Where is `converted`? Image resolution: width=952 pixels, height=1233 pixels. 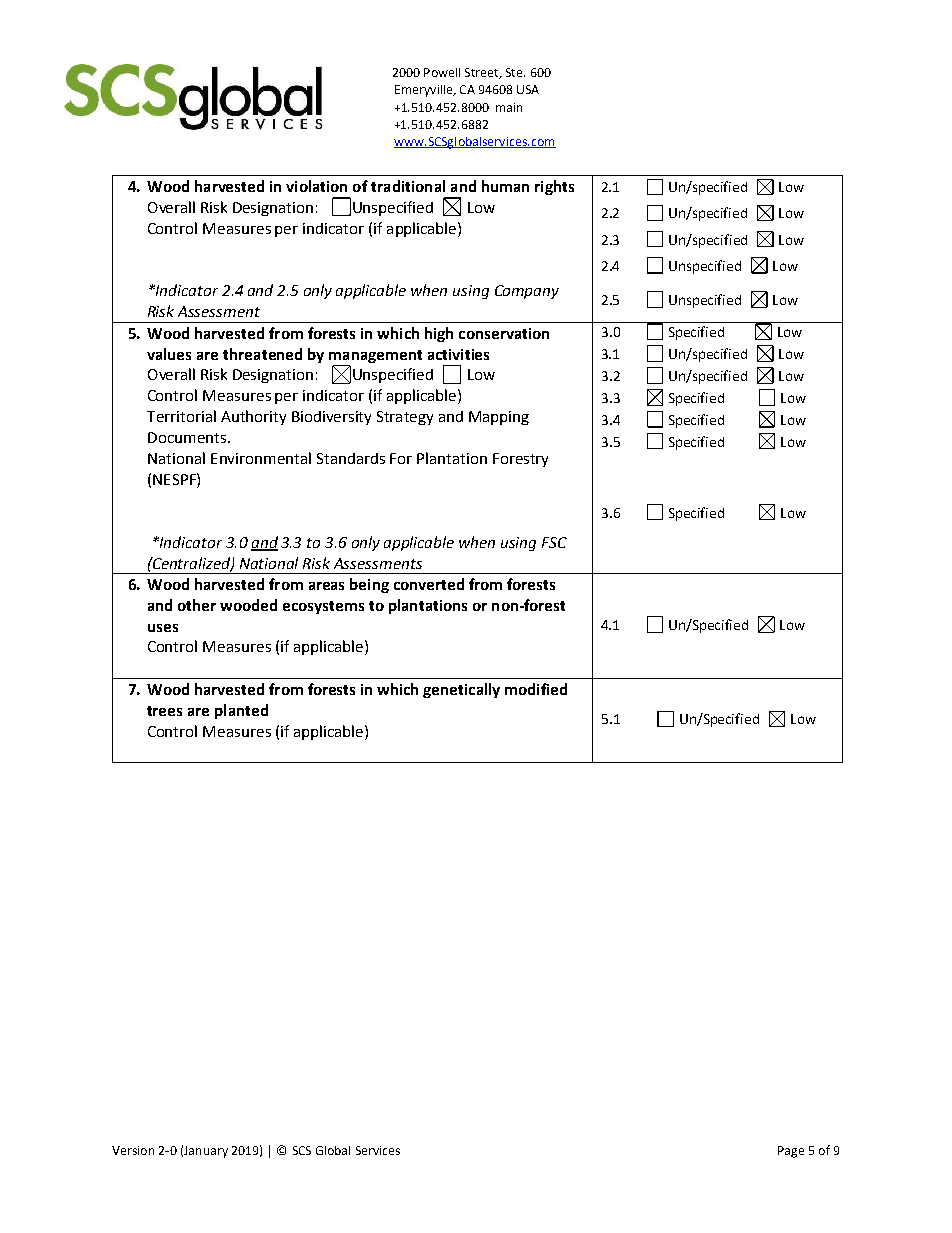
converted is located at coordinates (429, 584).
